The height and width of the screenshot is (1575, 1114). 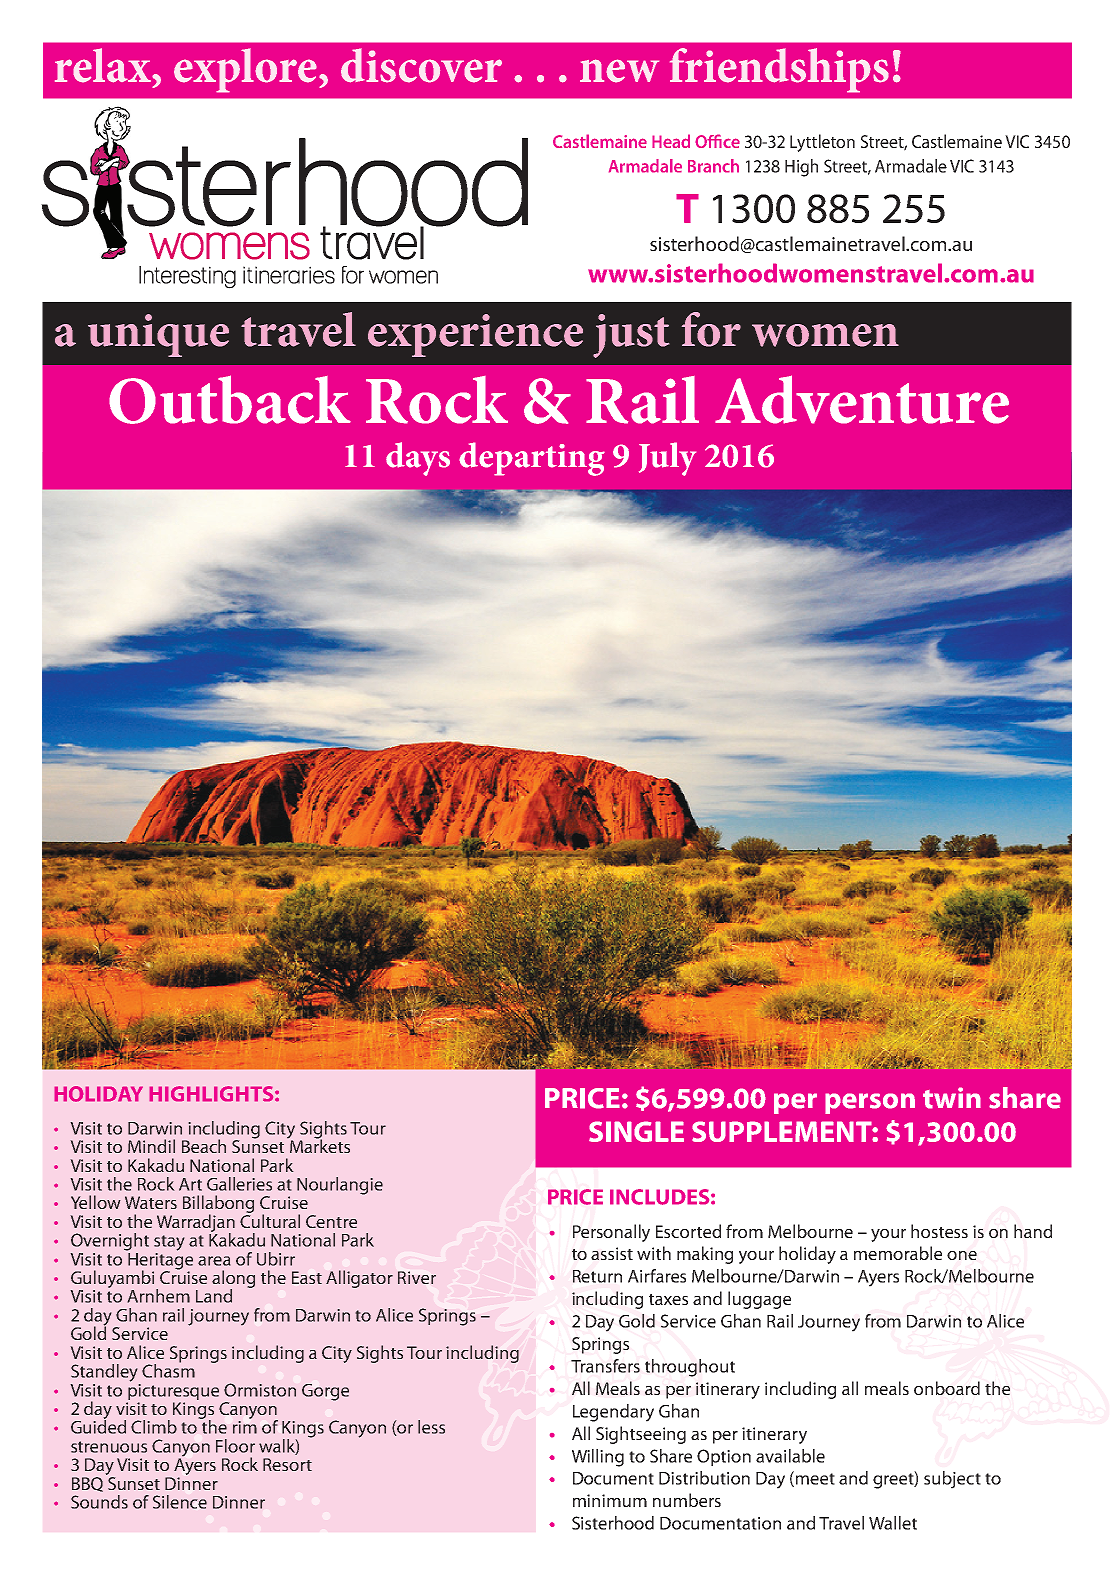 I want to click on twin, so click(x=952, y=1098).
